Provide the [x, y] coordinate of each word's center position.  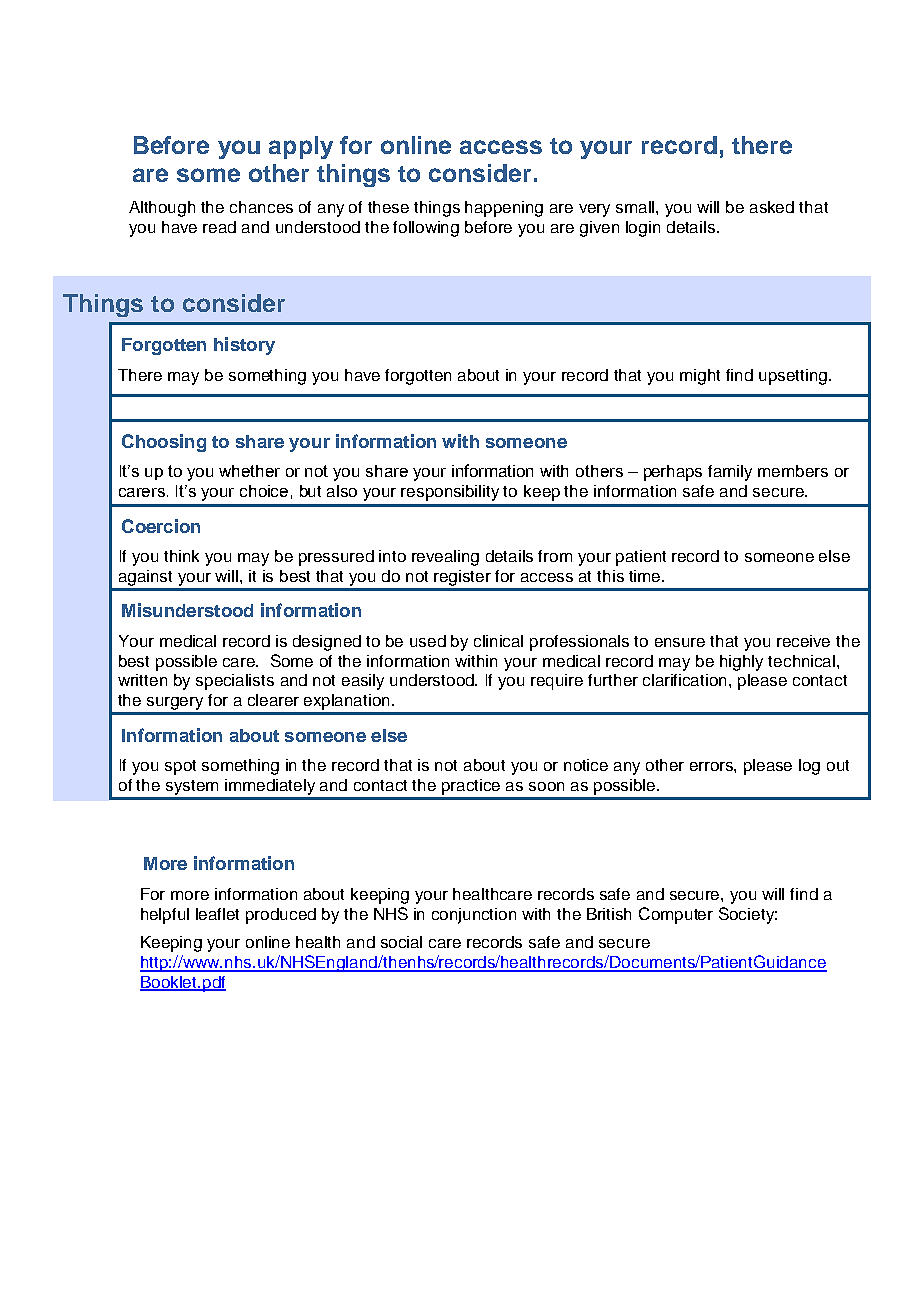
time [646, 576]
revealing [445, 558]
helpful [165, 916]
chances [261, 207]
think [181, 556]
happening [504, 209]
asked [772, 207]
